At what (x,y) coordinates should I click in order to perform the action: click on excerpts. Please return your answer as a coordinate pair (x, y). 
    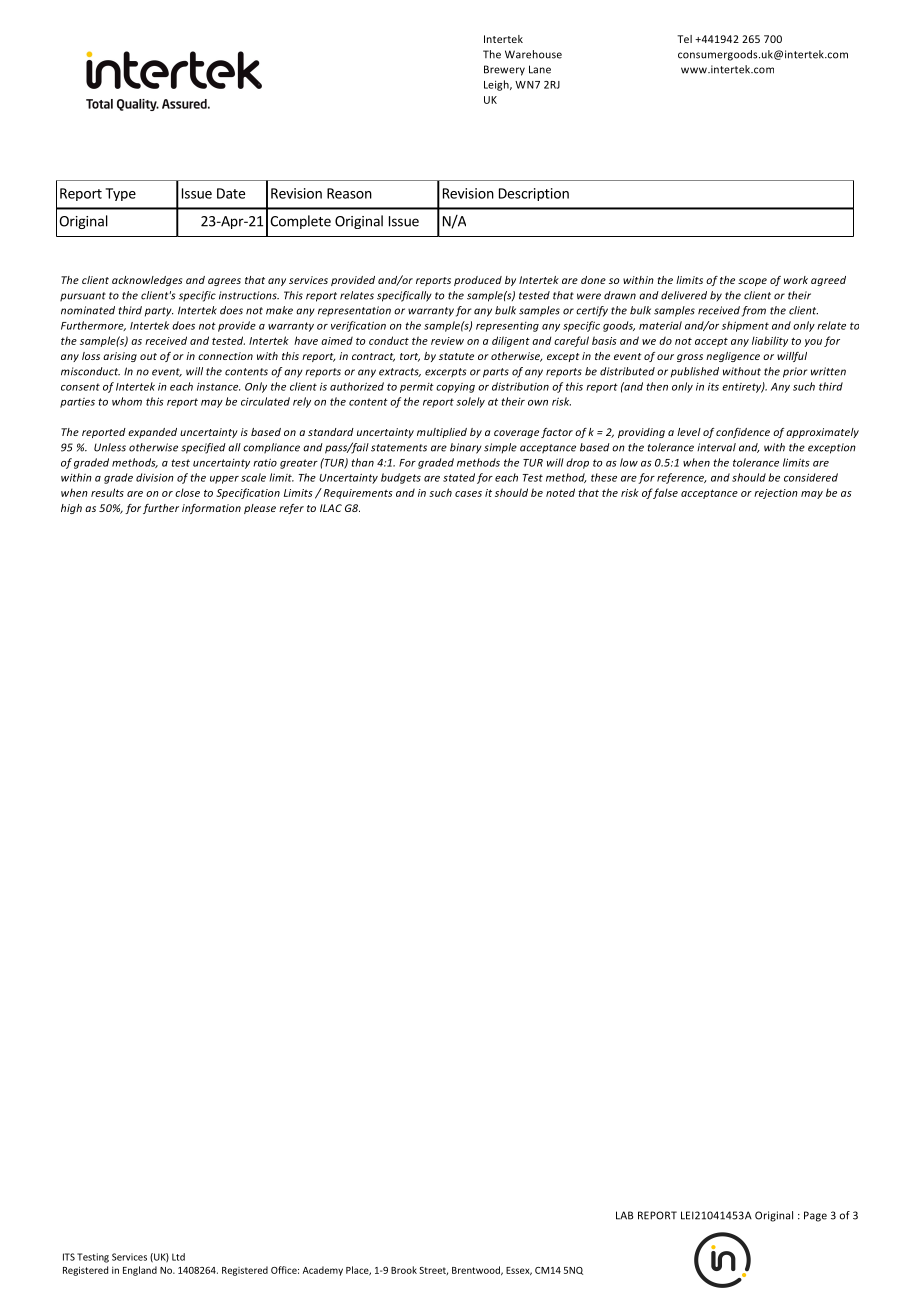
    Looking at the image, I should click on (446, 373).
